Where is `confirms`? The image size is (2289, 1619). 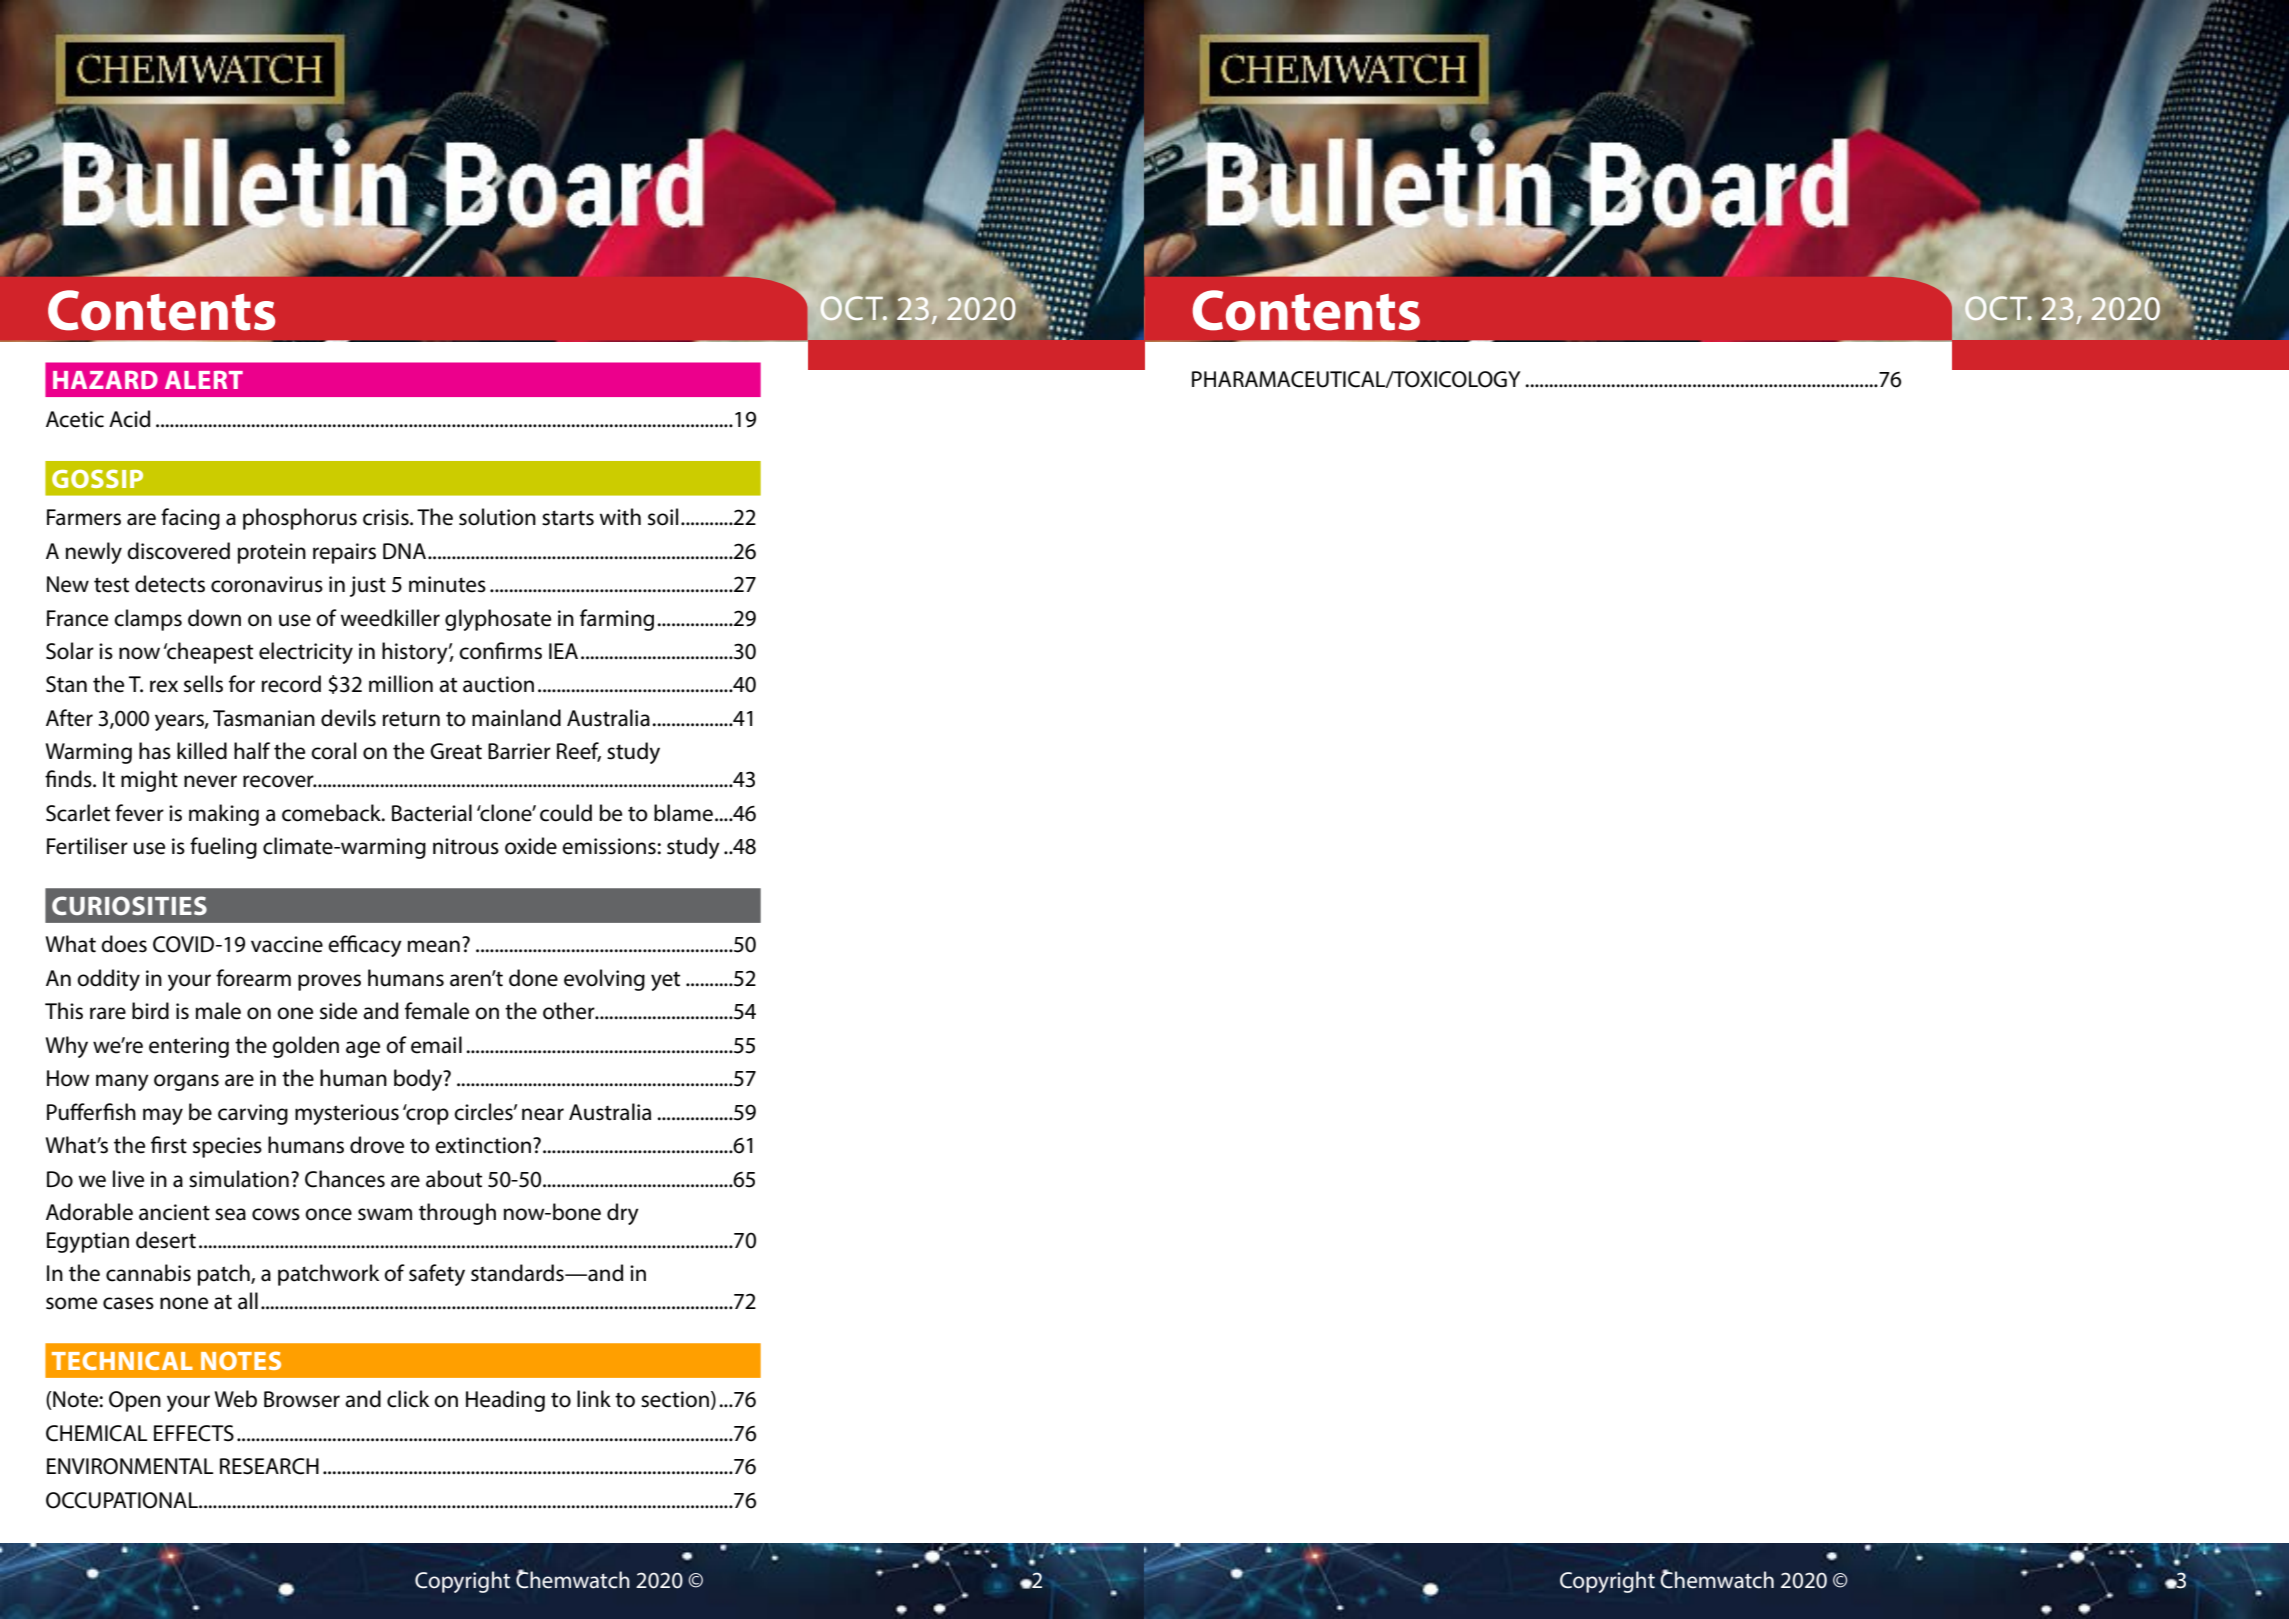
confirms is located at coordinates (500, 651).
